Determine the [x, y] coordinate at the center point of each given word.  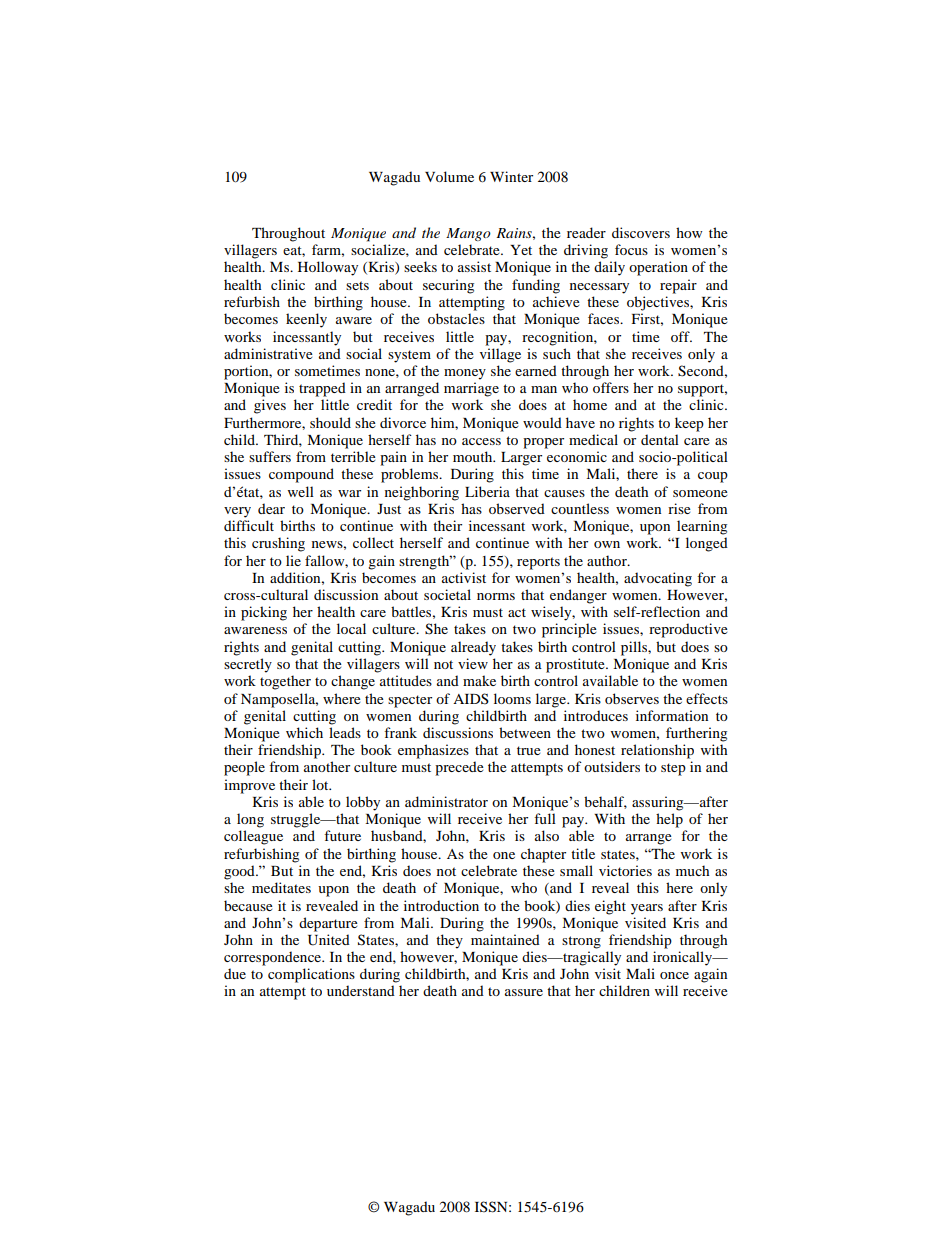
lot [321, 784]
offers [611, 387]
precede [459, 768]
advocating [658, 579]
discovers [641, 232]
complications [311, 975]
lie [293, 560]
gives [270, 406]
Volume [449, 176]
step [673, 769]
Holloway [328, 268]
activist [464, 577]
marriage [471, 389]
